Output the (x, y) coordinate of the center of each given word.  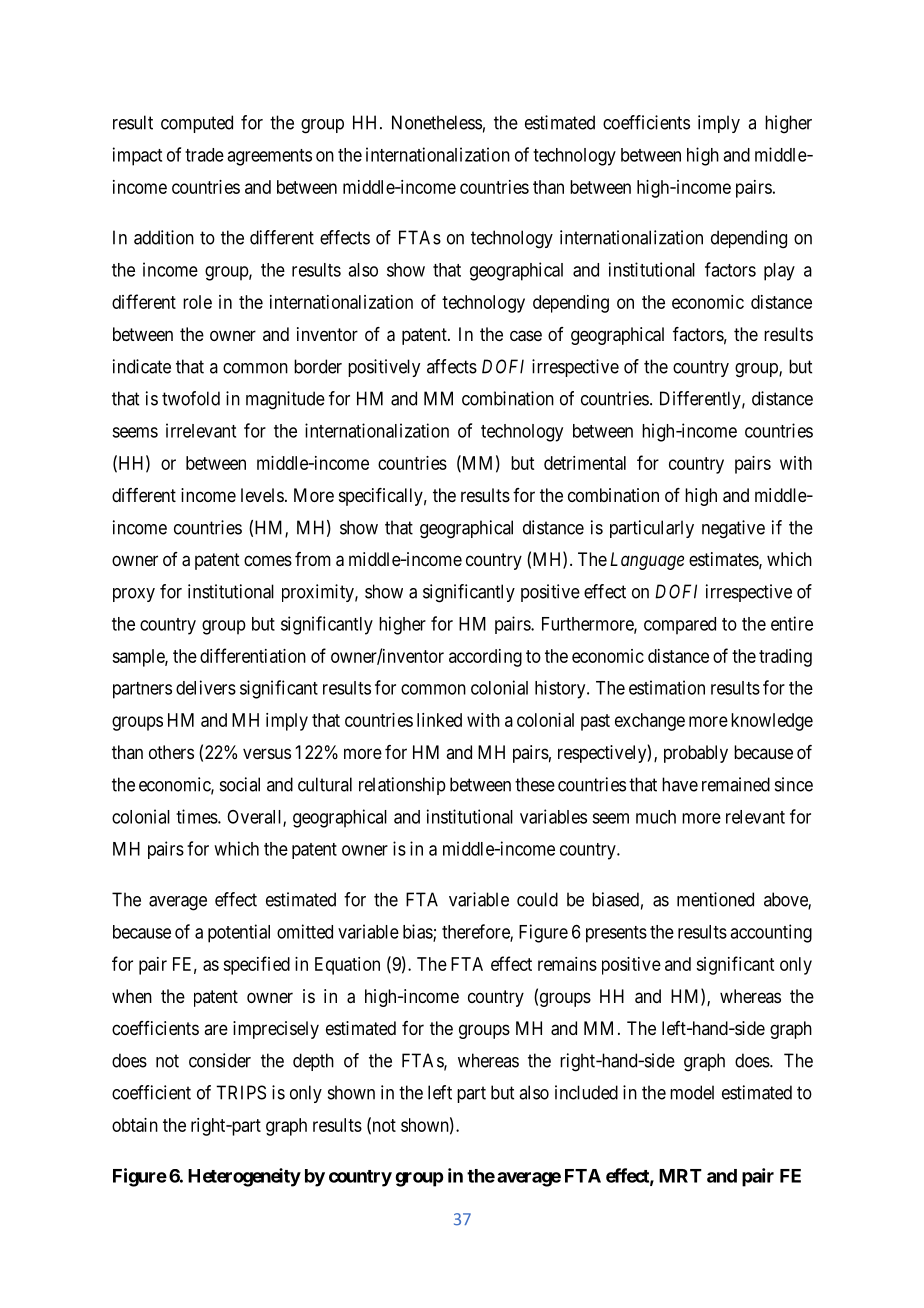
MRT (680, 1176)
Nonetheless (437, 122)
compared (680, 626)
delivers (206, 687)
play (779, 272)
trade (204, 155)
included (586, 1092)
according (485, 658)
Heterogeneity (244, 1177)
